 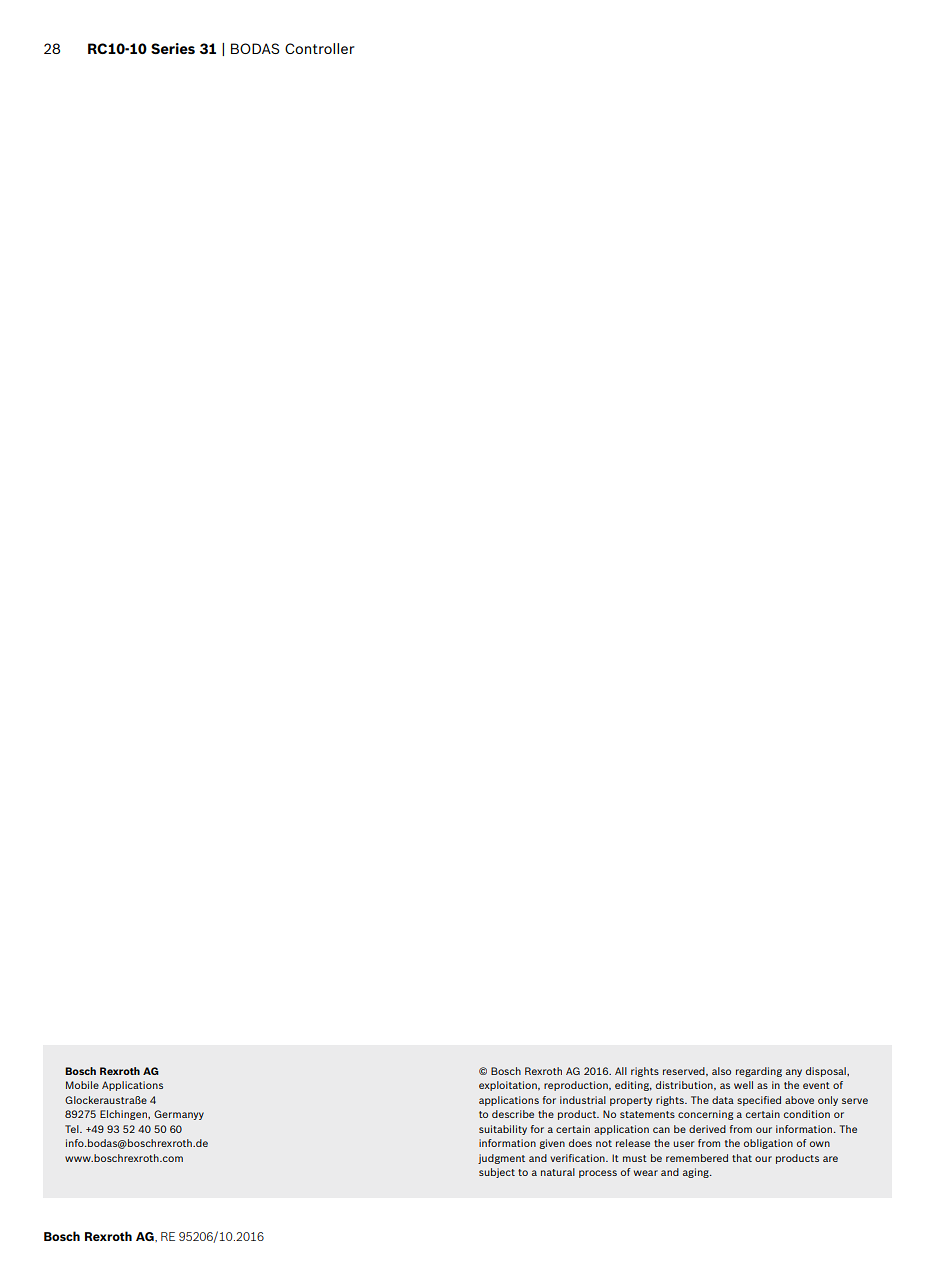 What do you see at coordinates (173, 48) in the screenshot?
I see `Series` at bounding box center [173, 48].
